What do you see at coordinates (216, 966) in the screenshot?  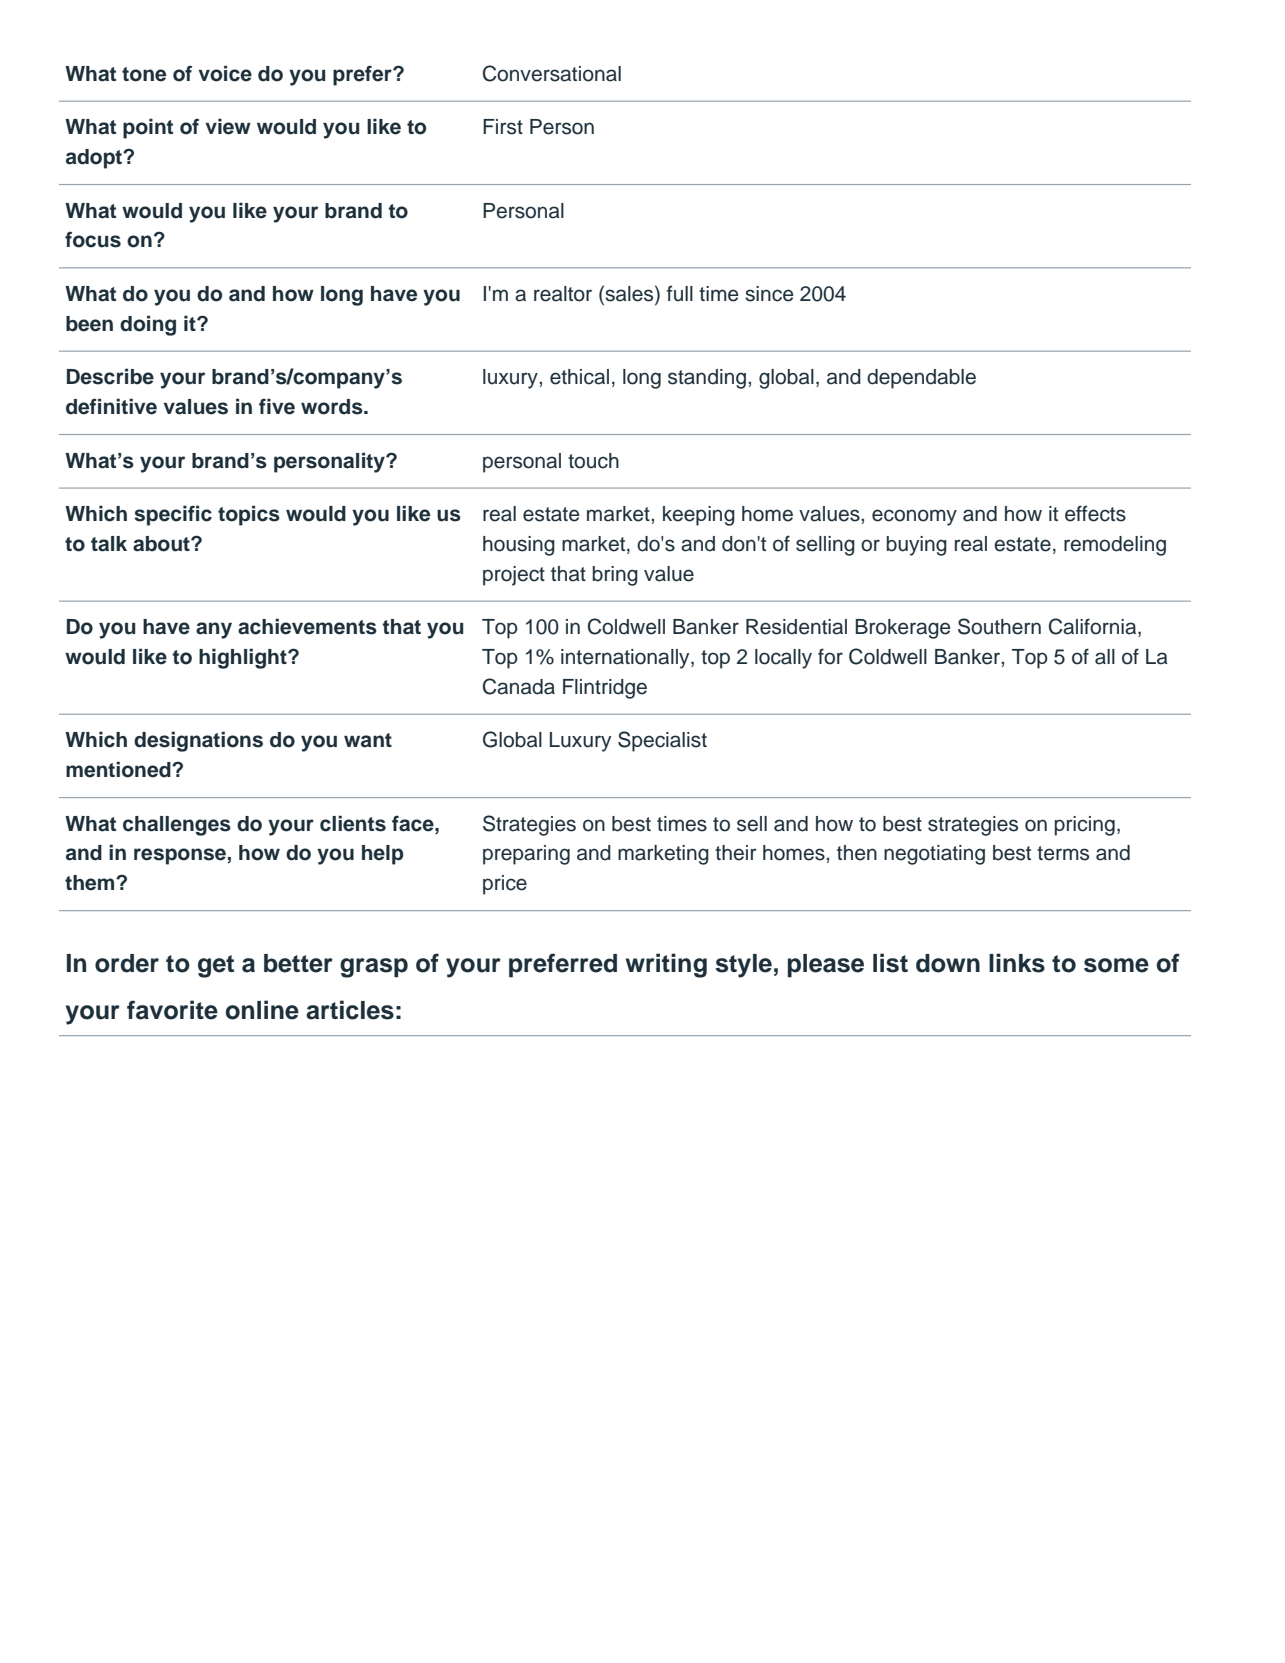 I see `get` at bounding box center [216, 966].
